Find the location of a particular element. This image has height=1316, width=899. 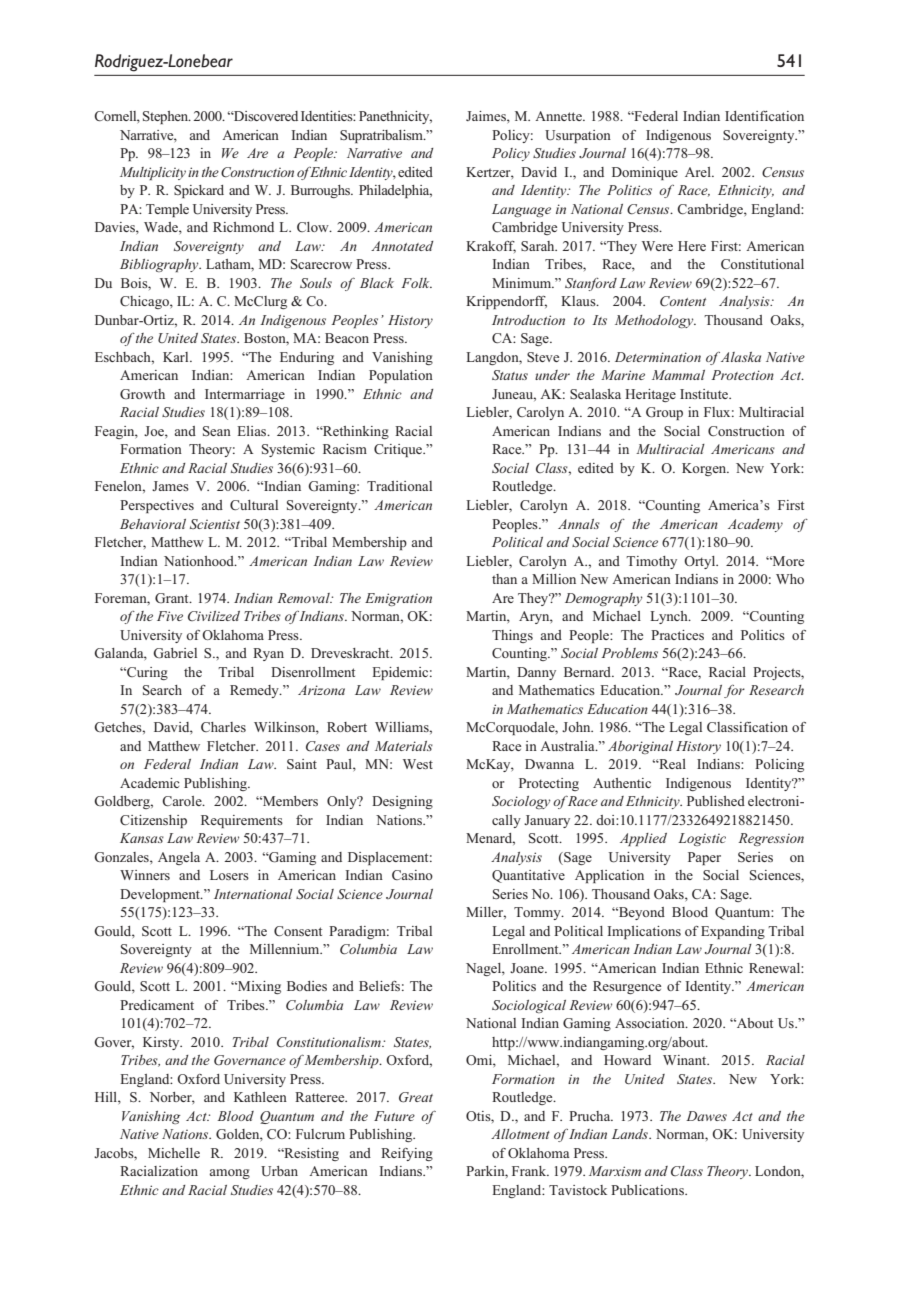

Language is located at coordinates (521, 210).
